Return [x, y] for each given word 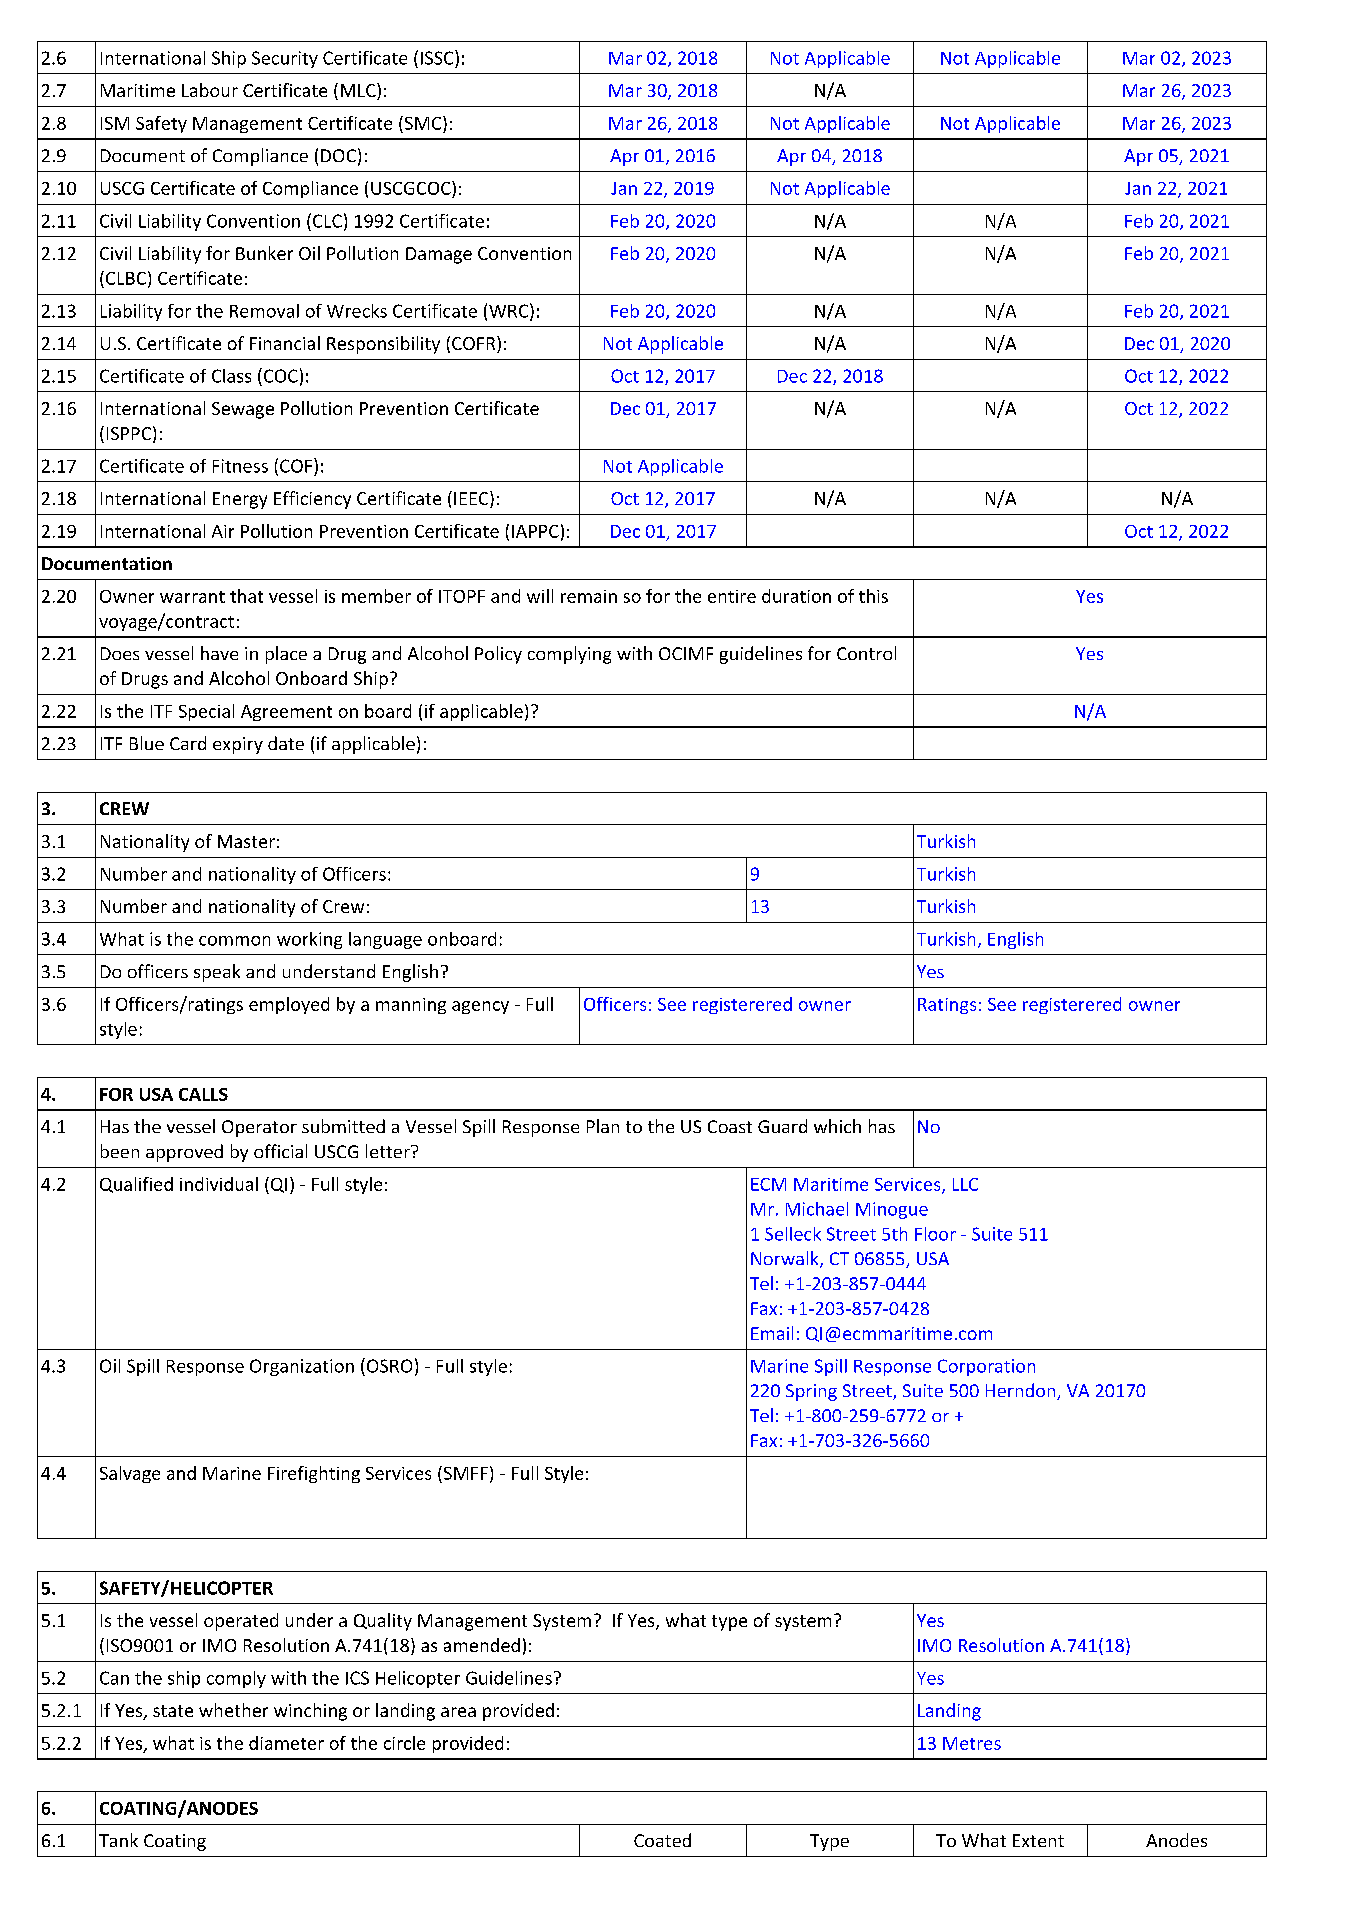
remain [589, 596]
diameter [286, 1743]
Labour [210, 90]
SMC [423, 123]
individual [219, 1184]
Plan [603, 1126]
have [219, 653]
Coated [662, 1840]
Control [866, 653]
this [873, 596]
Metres [972, 1743]
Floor [935, 1234]
